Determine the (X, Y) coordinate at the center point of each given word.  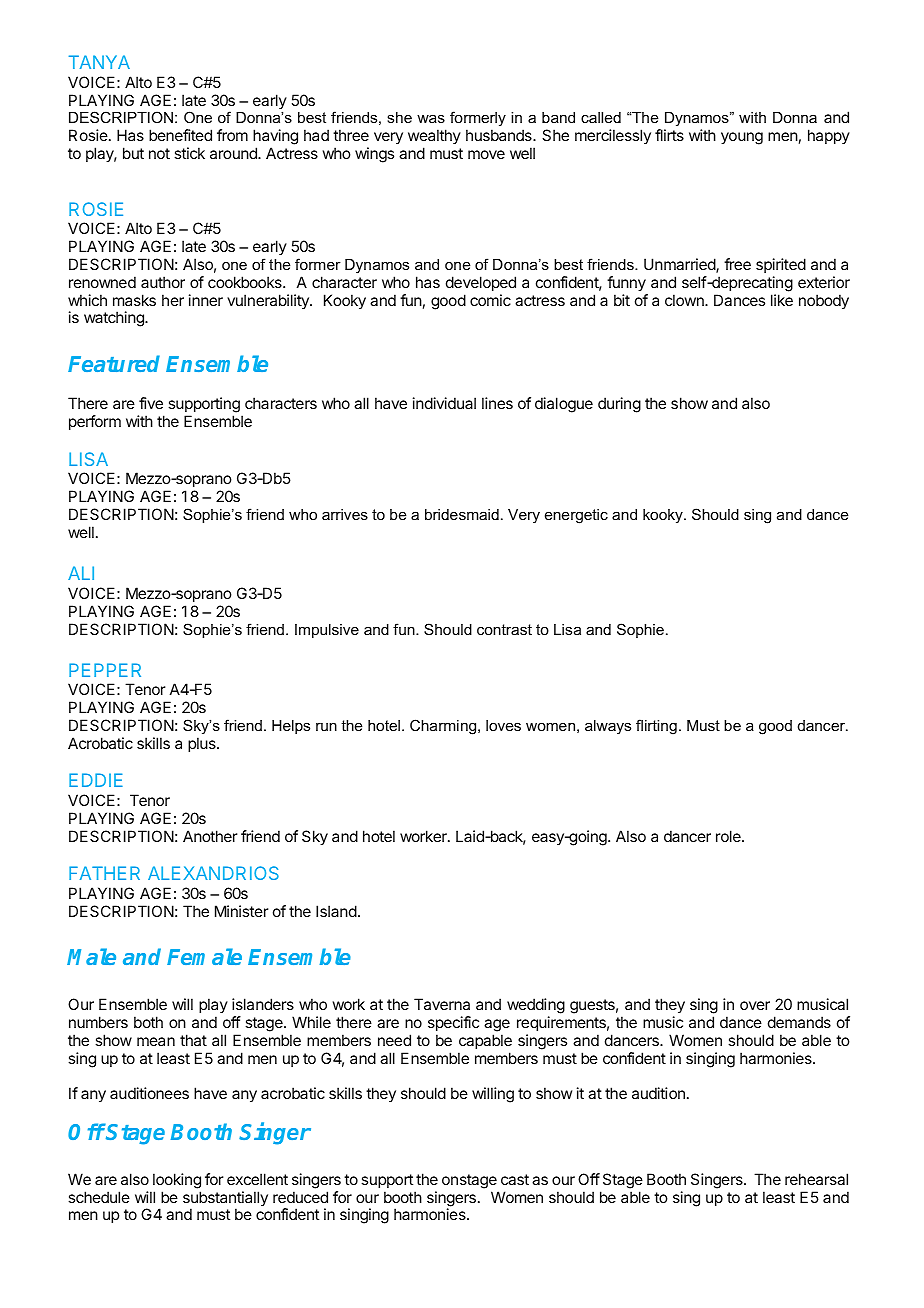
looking (177, 1181)
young (742, 138)
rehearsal (816, 1179)
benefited (180, 135)
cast (515, 1179)
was (431, 118)
